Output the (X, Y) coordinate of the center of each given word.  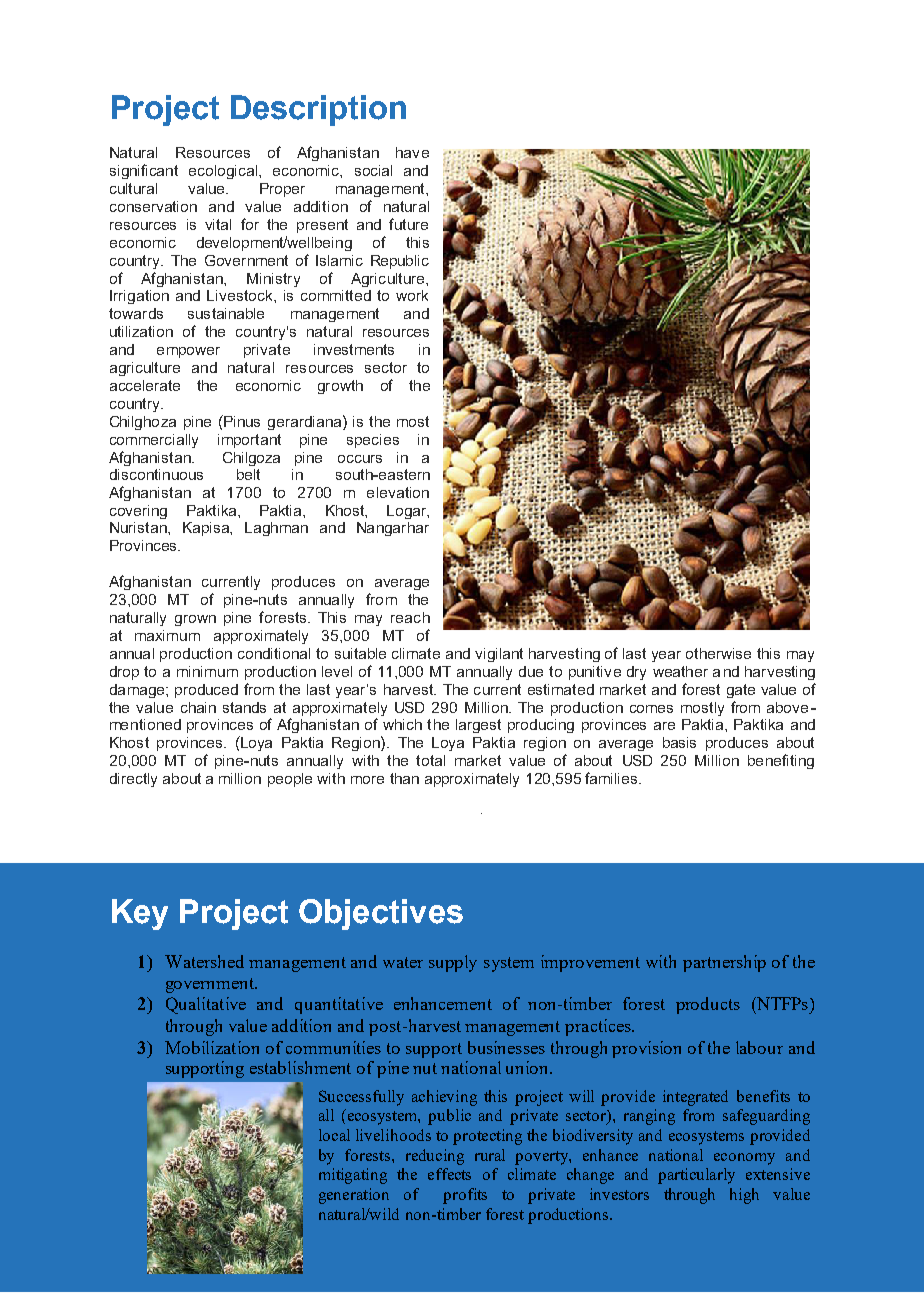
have (412, 152)
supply (453, 963)
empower (188, 352)
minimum (207, 671)
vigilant (499, 655)
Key (140, 914)
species (373, 441)
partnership (724, 963)
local (334, 1135)
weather (680, 671)
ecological (223, 172)
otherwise (718, 653)
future (408, 224)
